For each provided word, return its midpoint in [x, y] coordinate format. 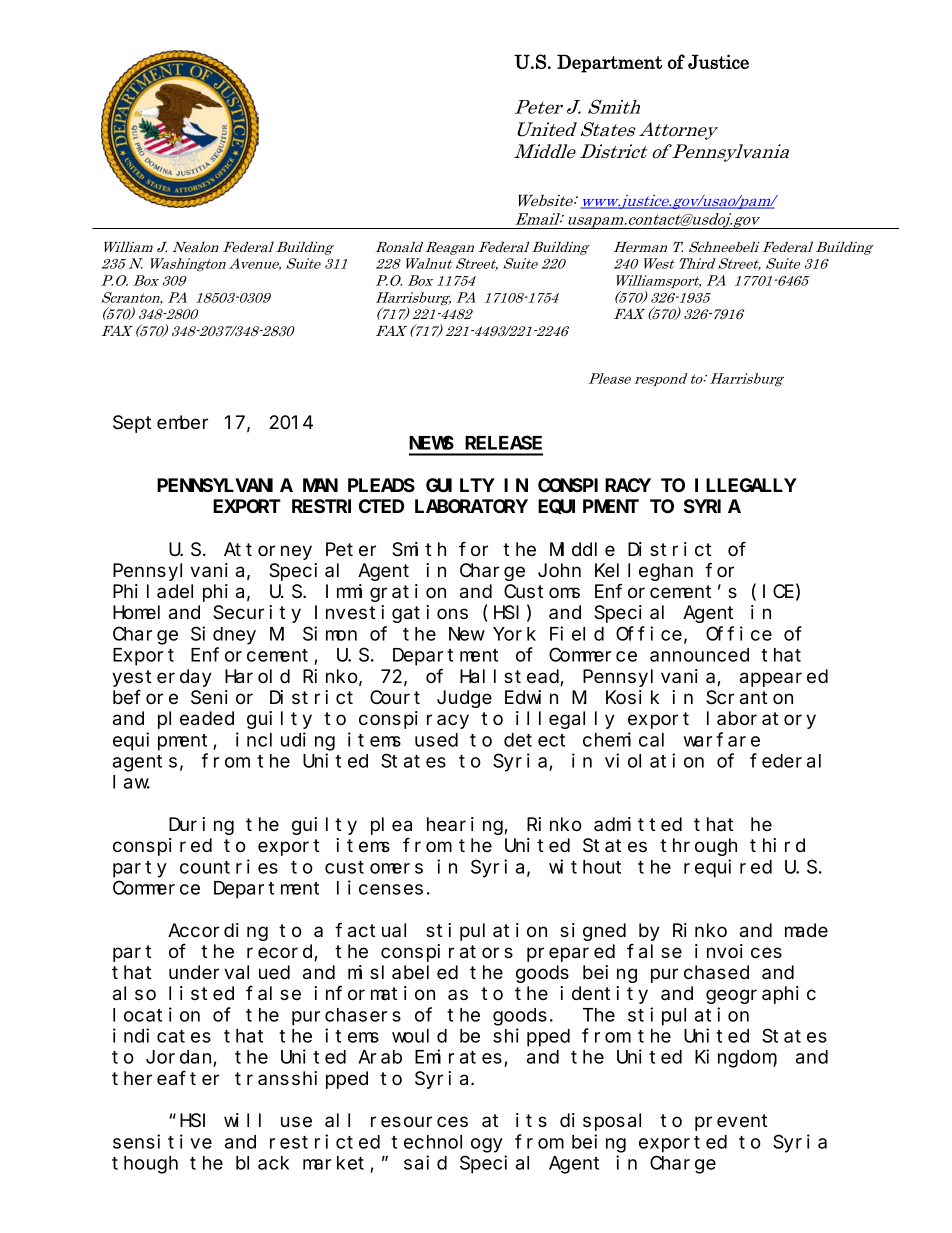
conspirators [447, 953]
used [436, 740]
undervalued [229, 972]
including [285, 741]
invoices [738, 951]
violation [654, 760]
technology [447, 1144]
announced [699, 655]
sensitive [162, 1141]
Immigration [386, 593]
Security [257, 614]
